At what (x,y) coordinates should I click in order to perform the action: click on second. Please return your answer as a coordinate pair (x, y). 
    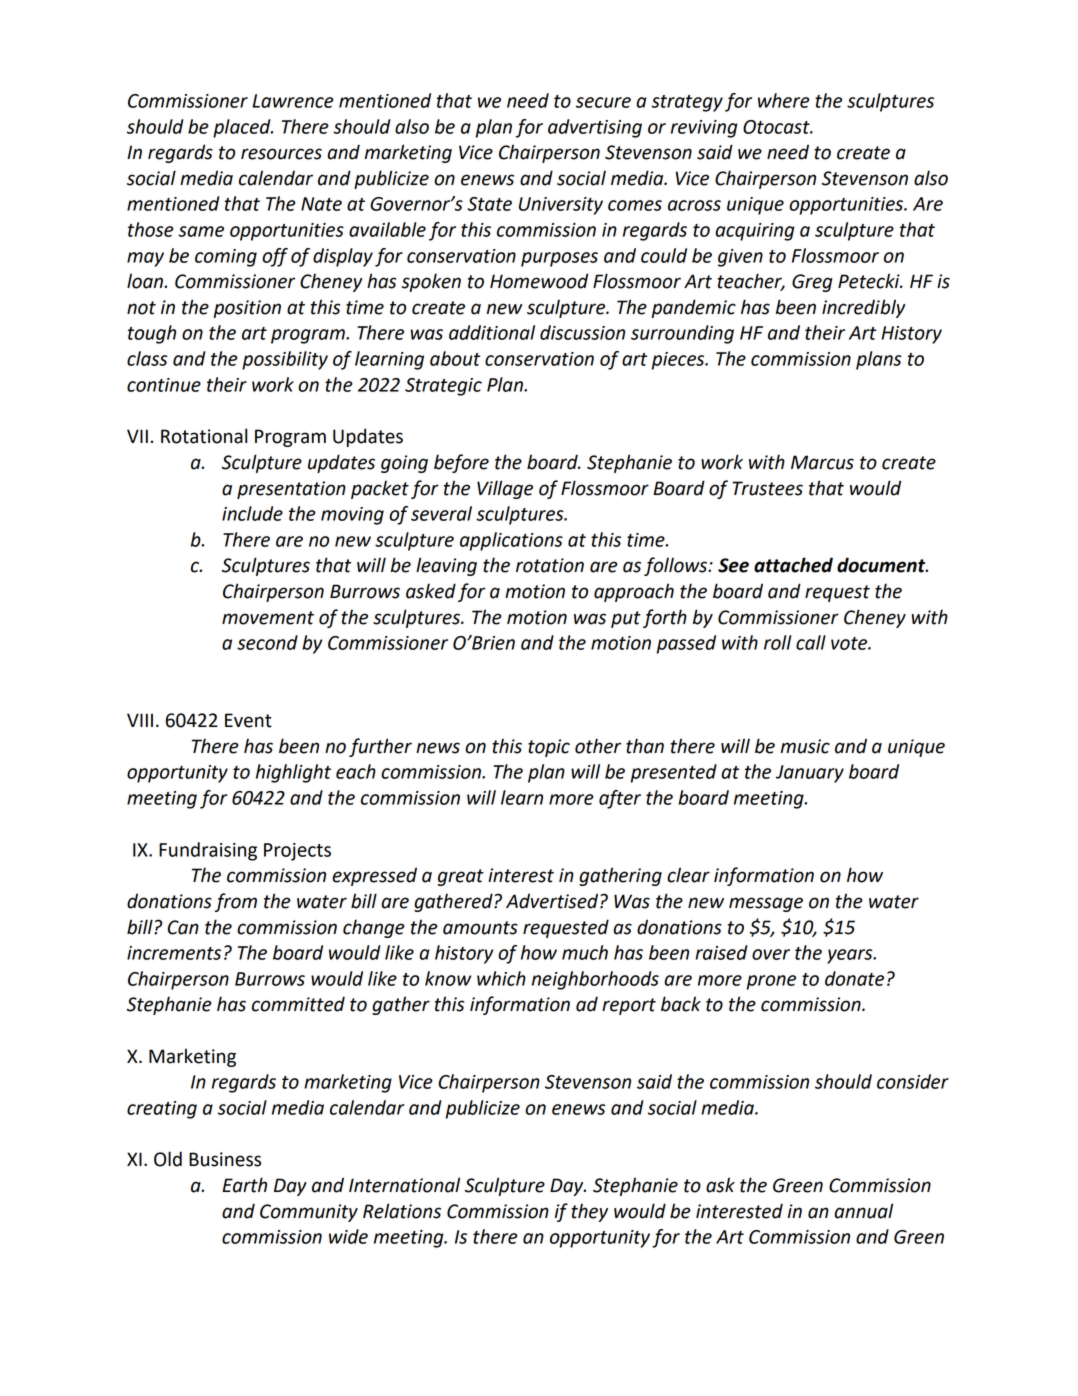
    Looking at the image, I should click on (267, 642).
